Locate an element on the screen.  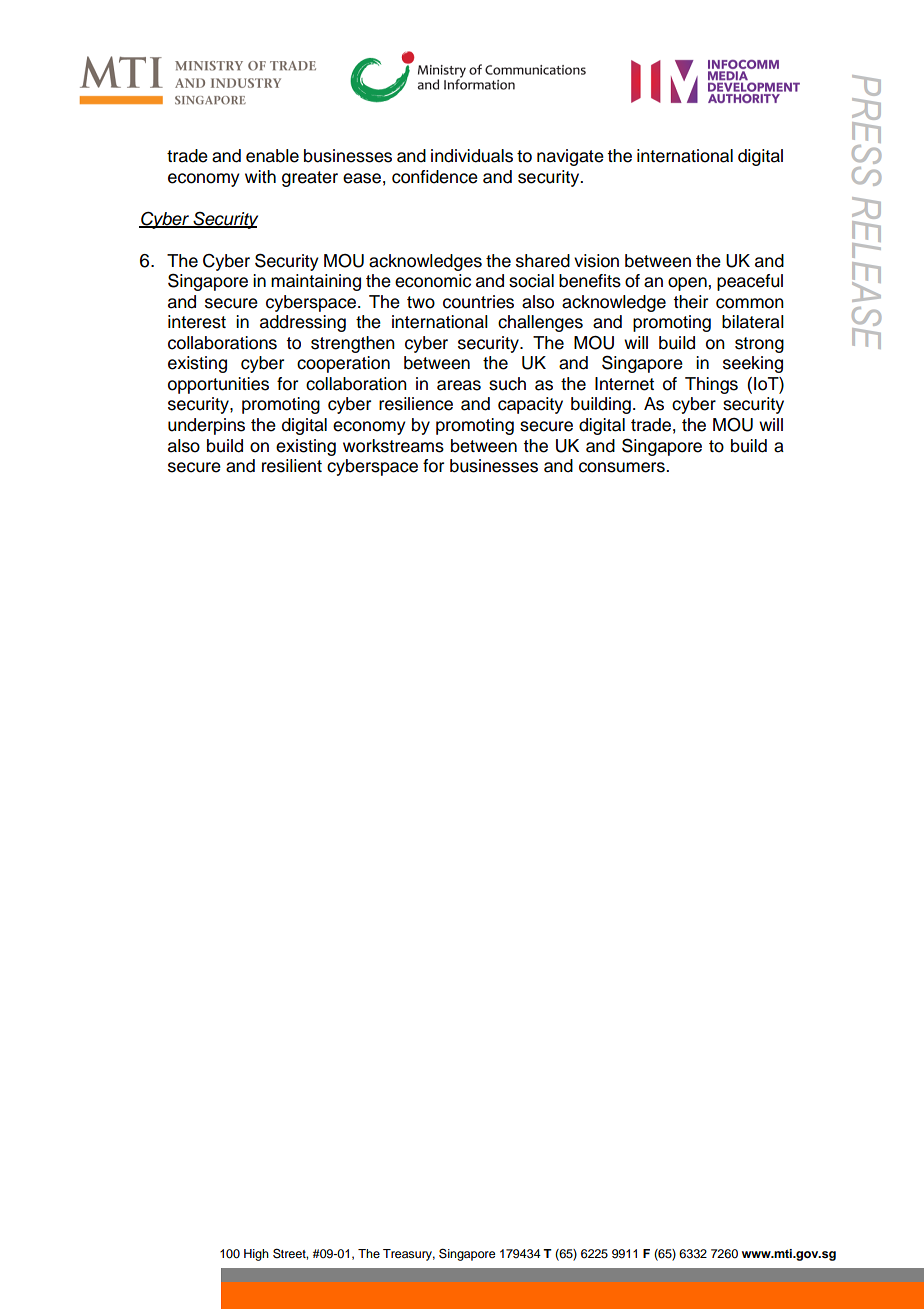
Internet is located at coordinates (624, 384).
